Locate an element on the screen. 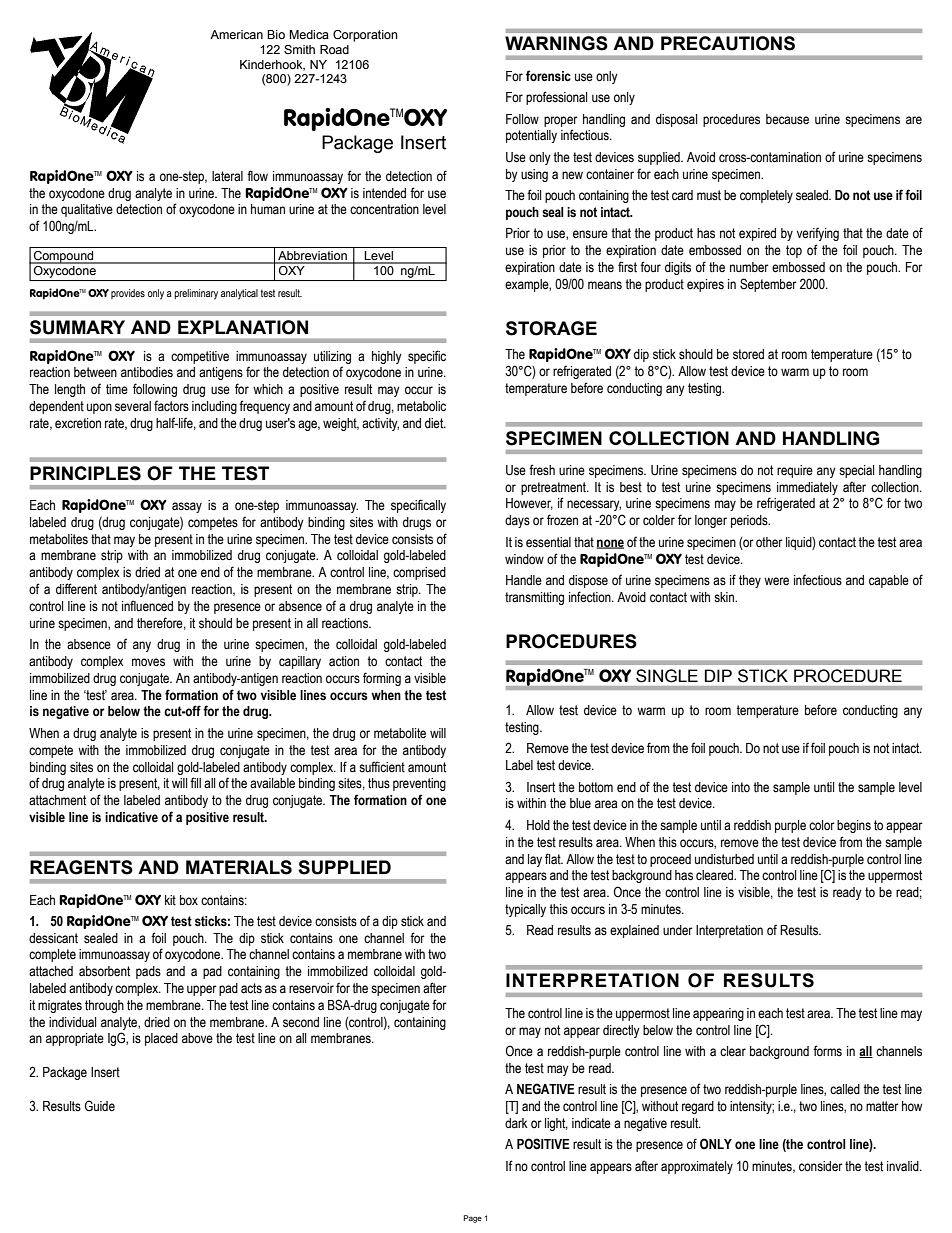  forensic is located at coordinates (548, 76).
